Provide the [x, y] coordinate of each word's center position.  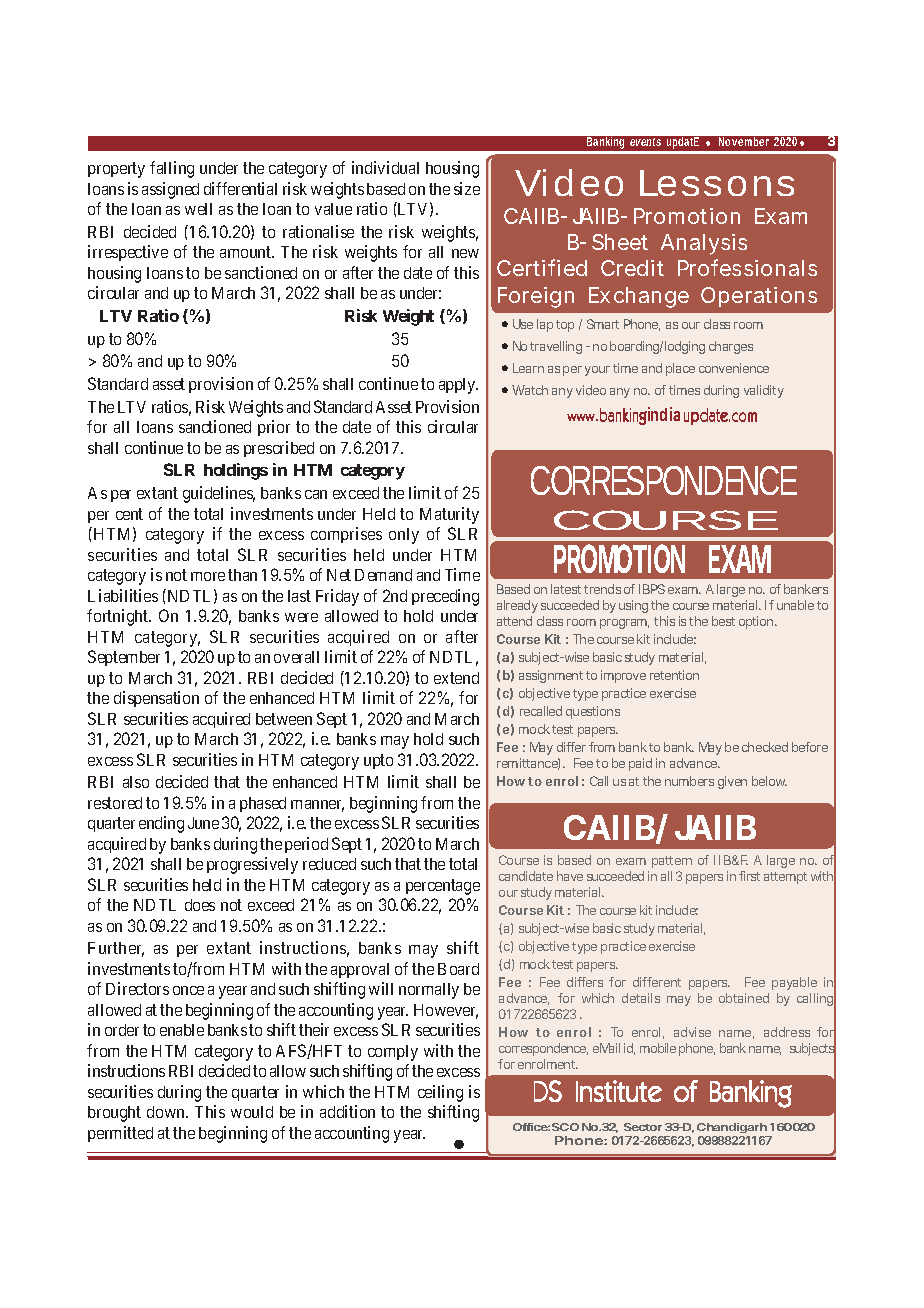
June [203, 823]
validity [764, 391]
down [167, 1112]
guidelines [219, 494]
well [198, 209]
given [732, 782]
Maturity [449, 515]
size [467, 188]
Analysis [704, 244]
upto [378, 761]
